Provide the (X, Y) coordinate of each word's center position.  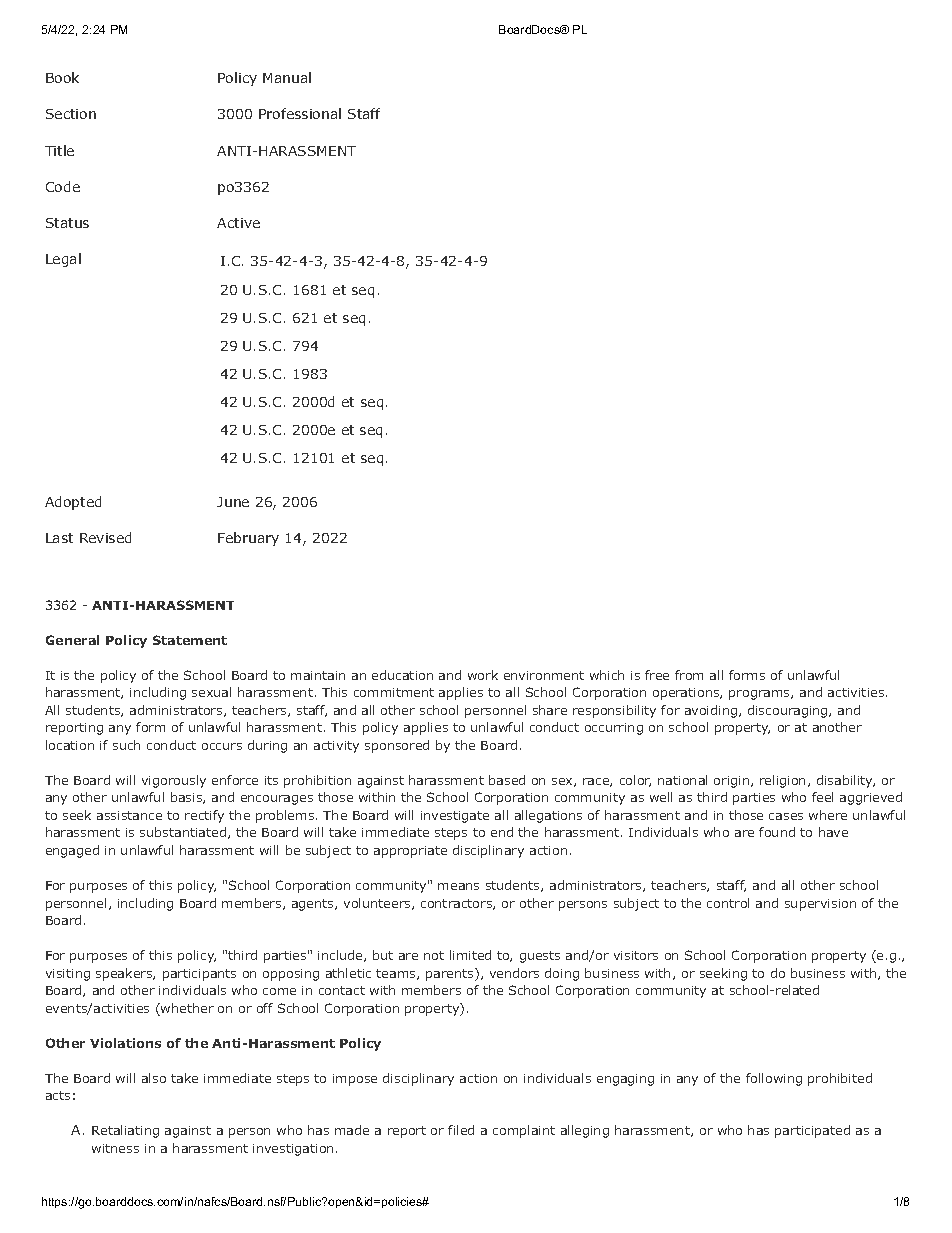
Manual (287, 77)
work (483, 675)
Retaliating (125, 1131)
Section (71, 114)
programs (760, 695)
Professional (300, 113)
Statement (190, 640)
